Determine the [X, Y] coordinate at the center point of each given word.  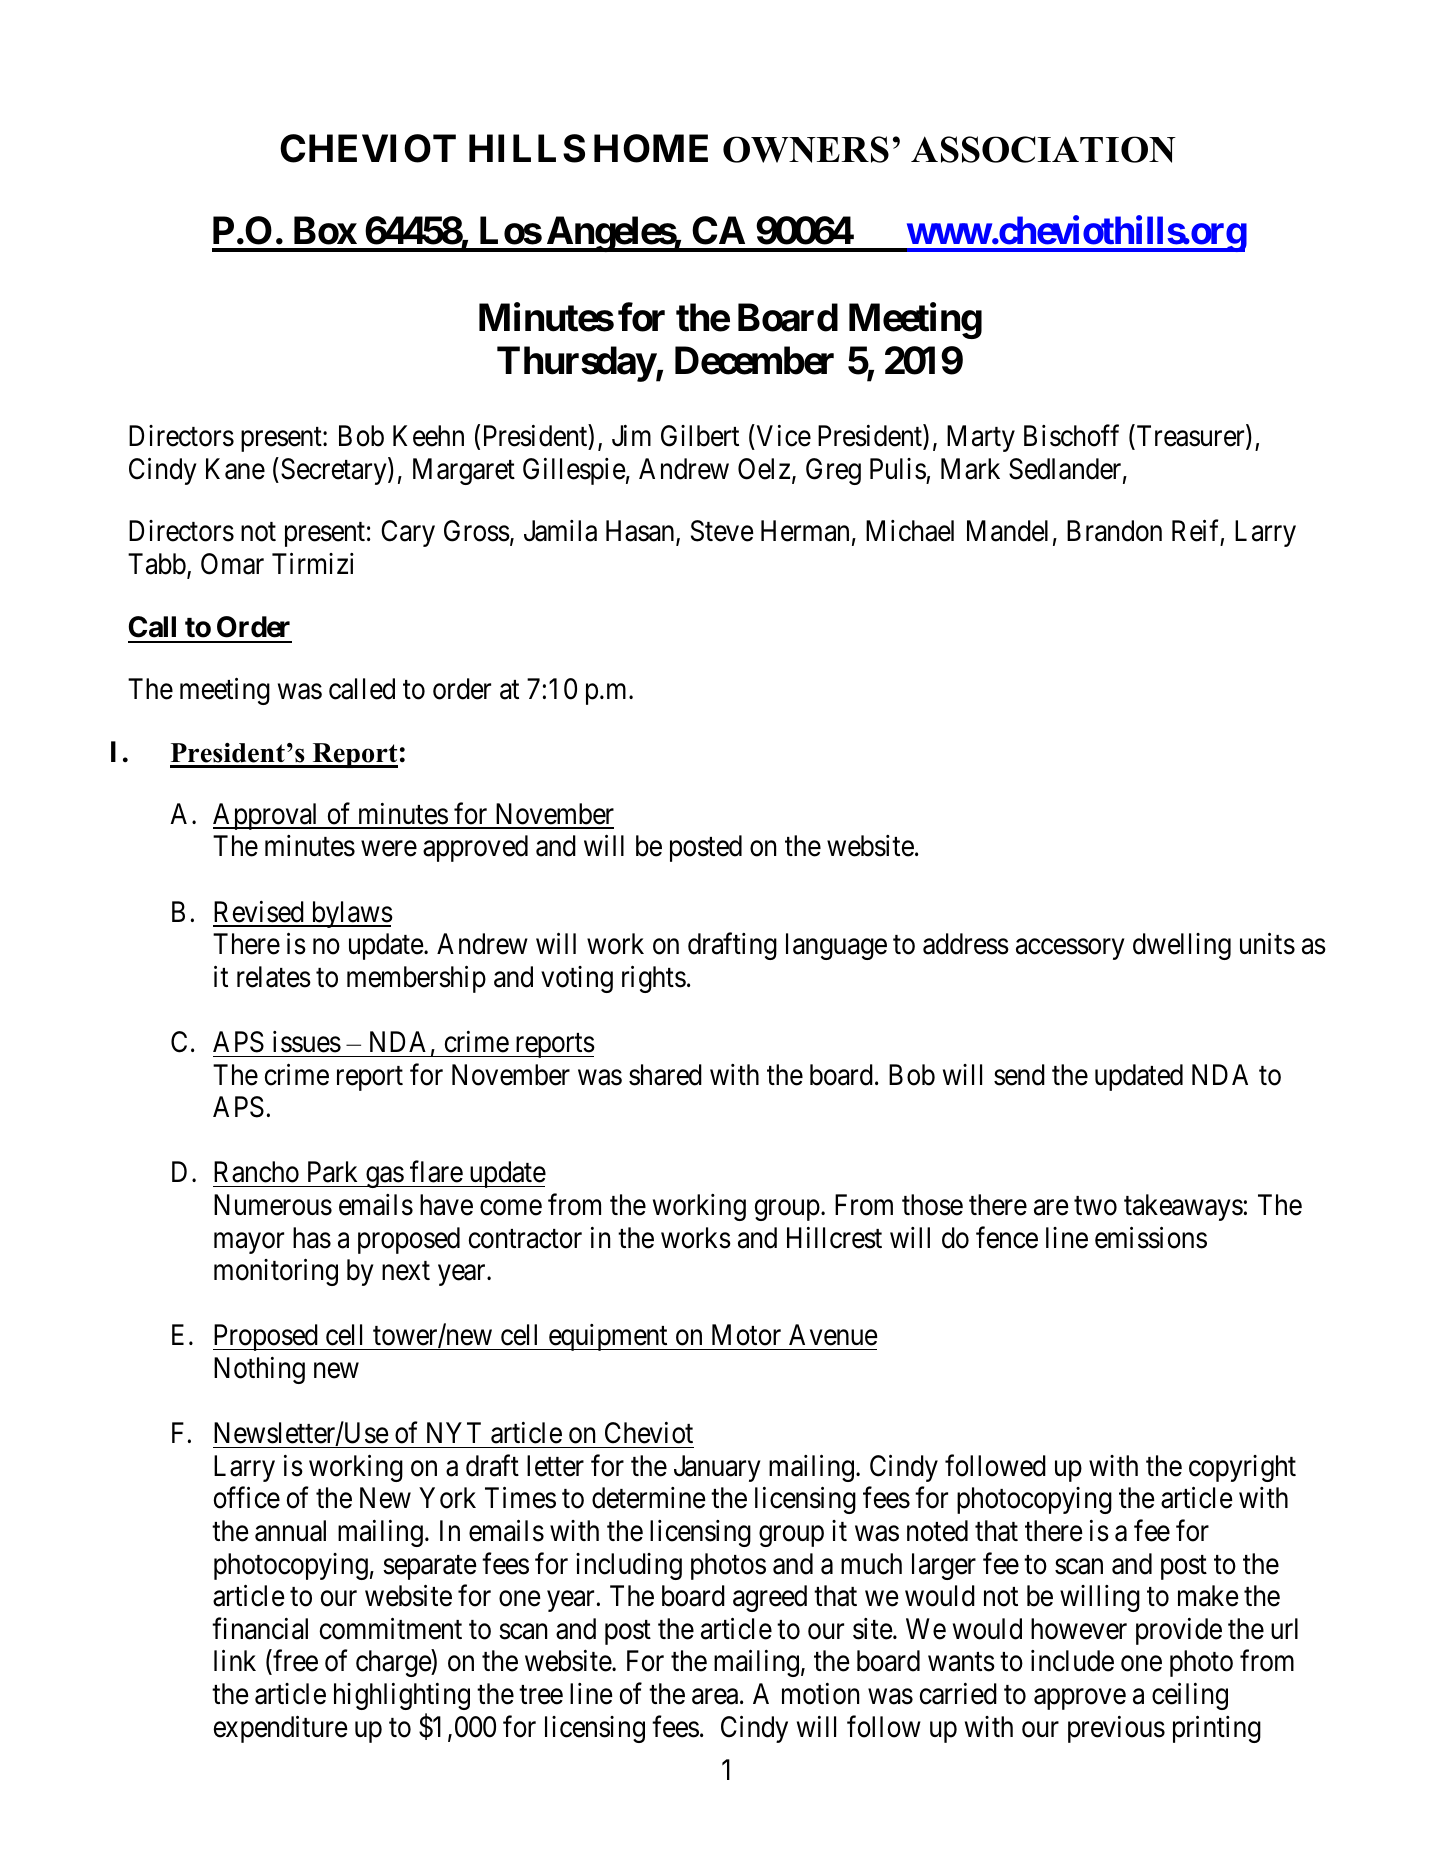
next [406, 1271]
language [836, 946]
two [1095, 1206]
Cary [408, 533]
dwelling [1182, 946]
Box [325, 230]
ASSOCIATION [1043, 149]
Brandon [1114, 531]
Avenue [833, 1335]
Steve [722, 531]
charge [394, 1663]
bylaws [351, 914]
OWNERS [806, 149]
